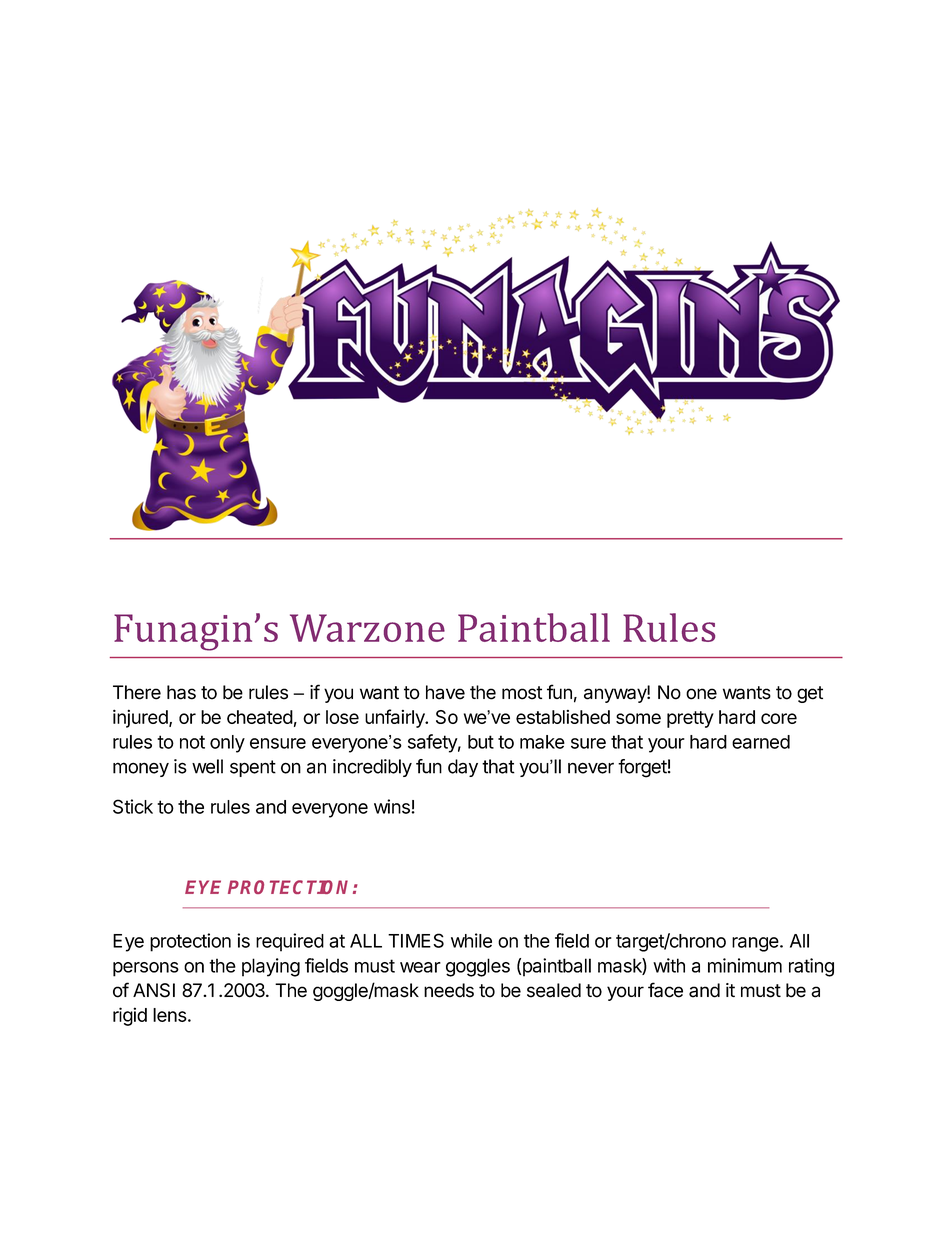 The image size is (952, 1233). What do you see at coordinates (290, 942) in the screenshot?
I see `required` at bounding box center [290, 942].
